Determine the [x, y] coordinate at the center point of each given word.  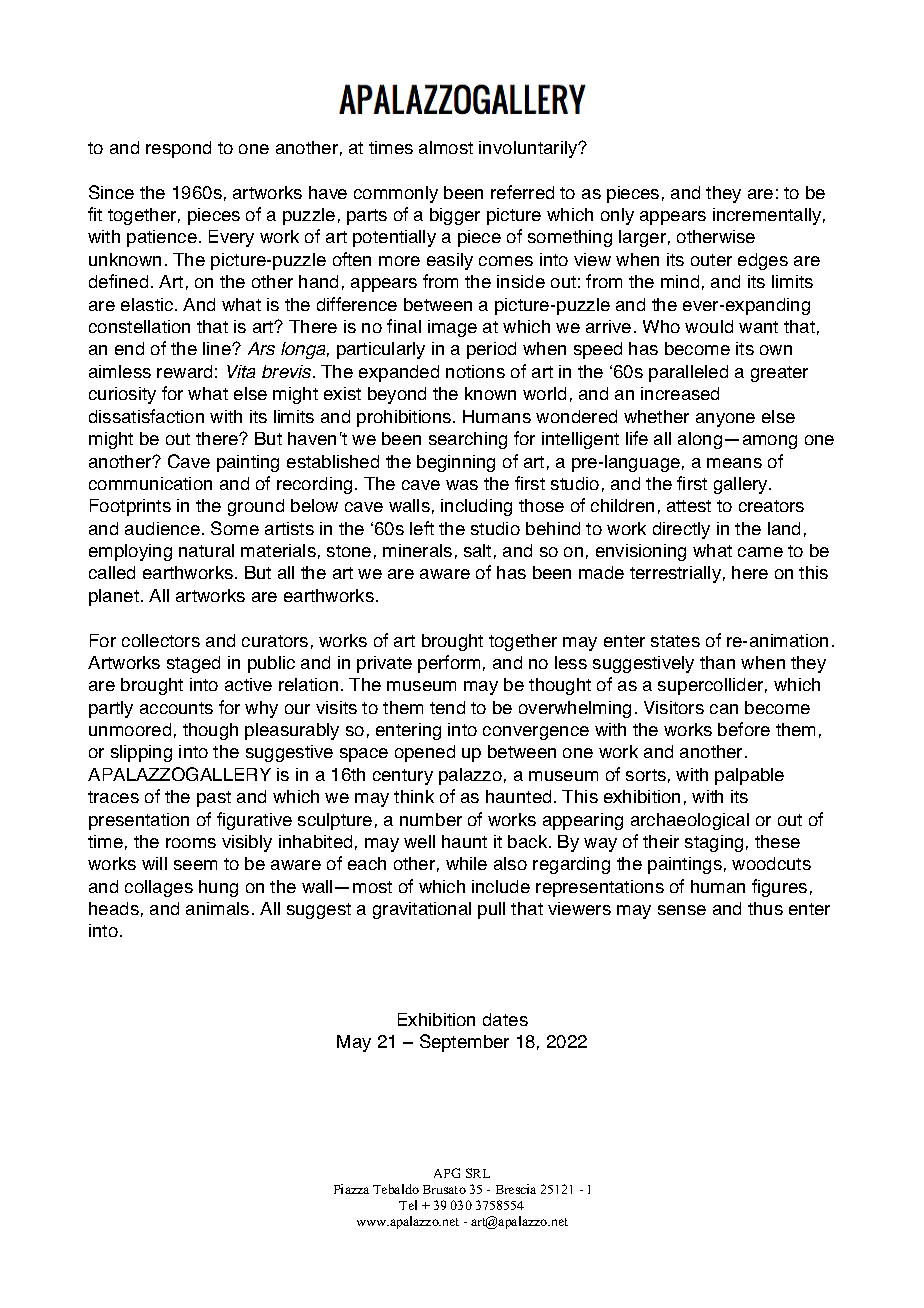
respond [178, 149]
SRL [478, 1173]
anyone [725, 420]
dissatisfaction [146, 416]
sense [682, 910]
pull [491, 910]
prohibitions [405, 418]
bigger [455, 216]
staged [193, 664]
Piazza [351, 1189]
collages [159, 888]
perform [449, 664]
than [717, 662]
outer [711, 260]
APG [447, 1173]
